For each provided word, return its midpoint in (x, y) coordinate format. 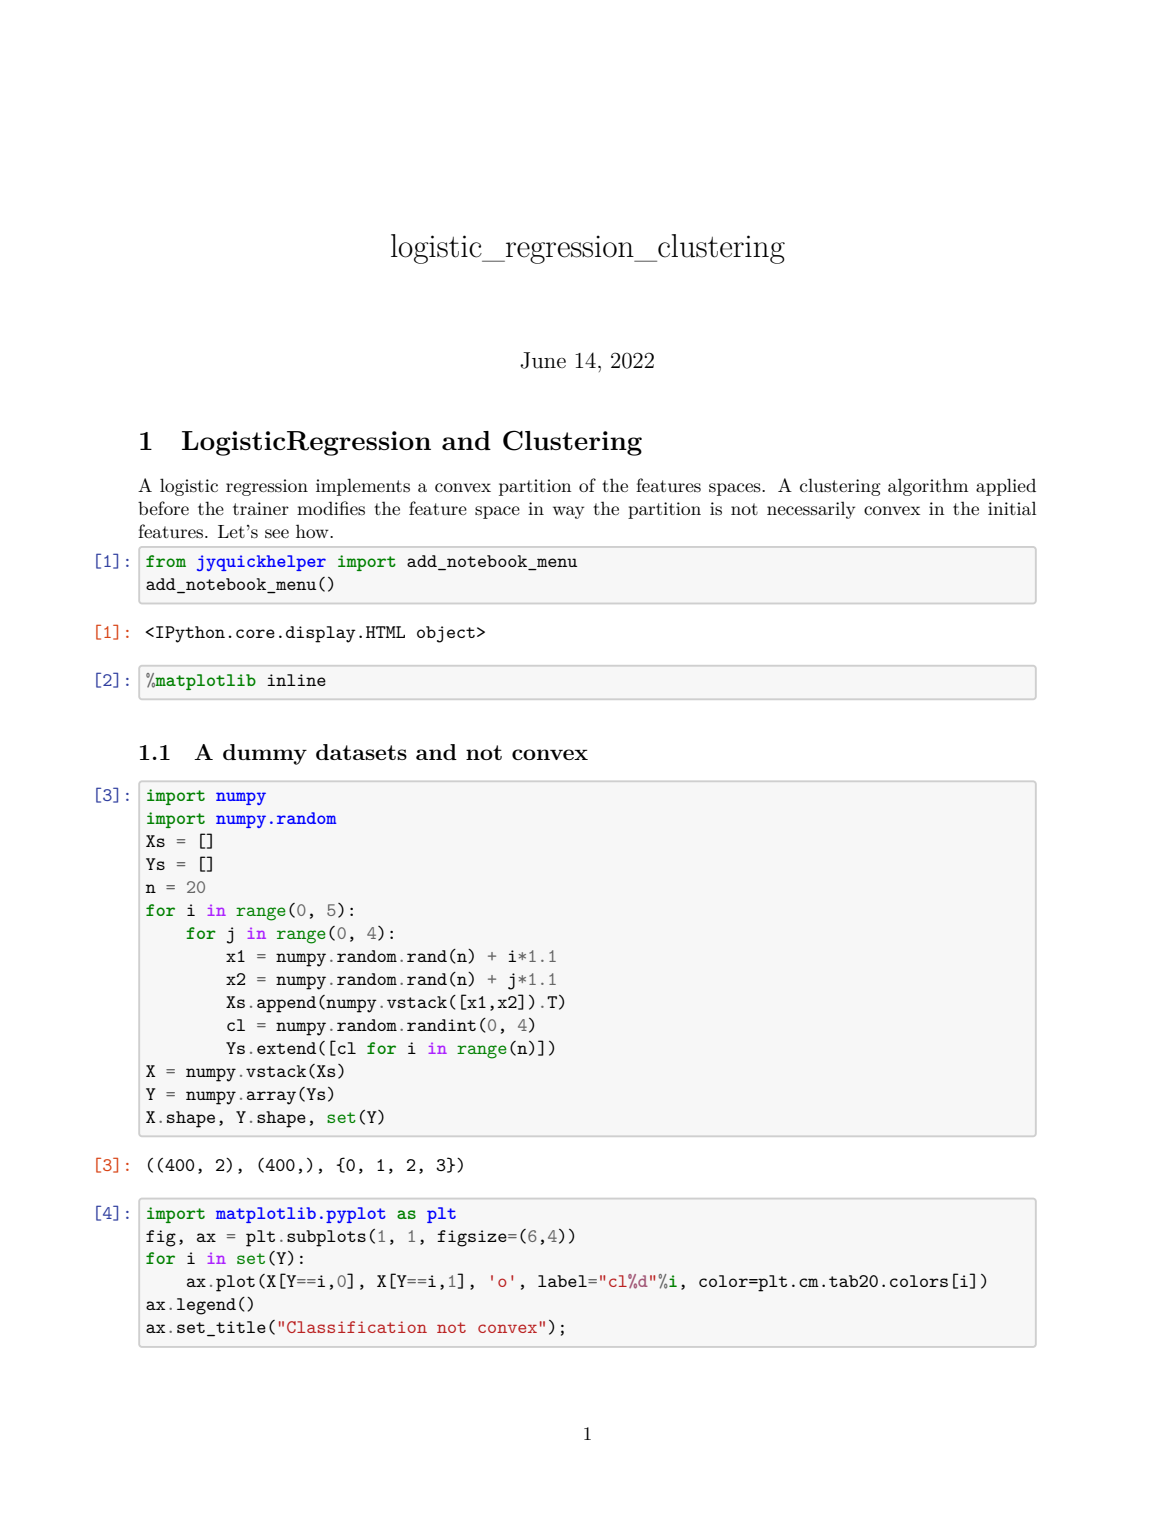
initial (1012, 508)
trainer (261, 508)
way (568, 512)
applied (1006, 487)
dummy (265, 754)
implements (363, 487)
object (446, 634)
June (543, 360)
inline (296, 680)
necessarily (811, 510)
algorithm (928, 487)
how (313, 531)
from (166, 561)
